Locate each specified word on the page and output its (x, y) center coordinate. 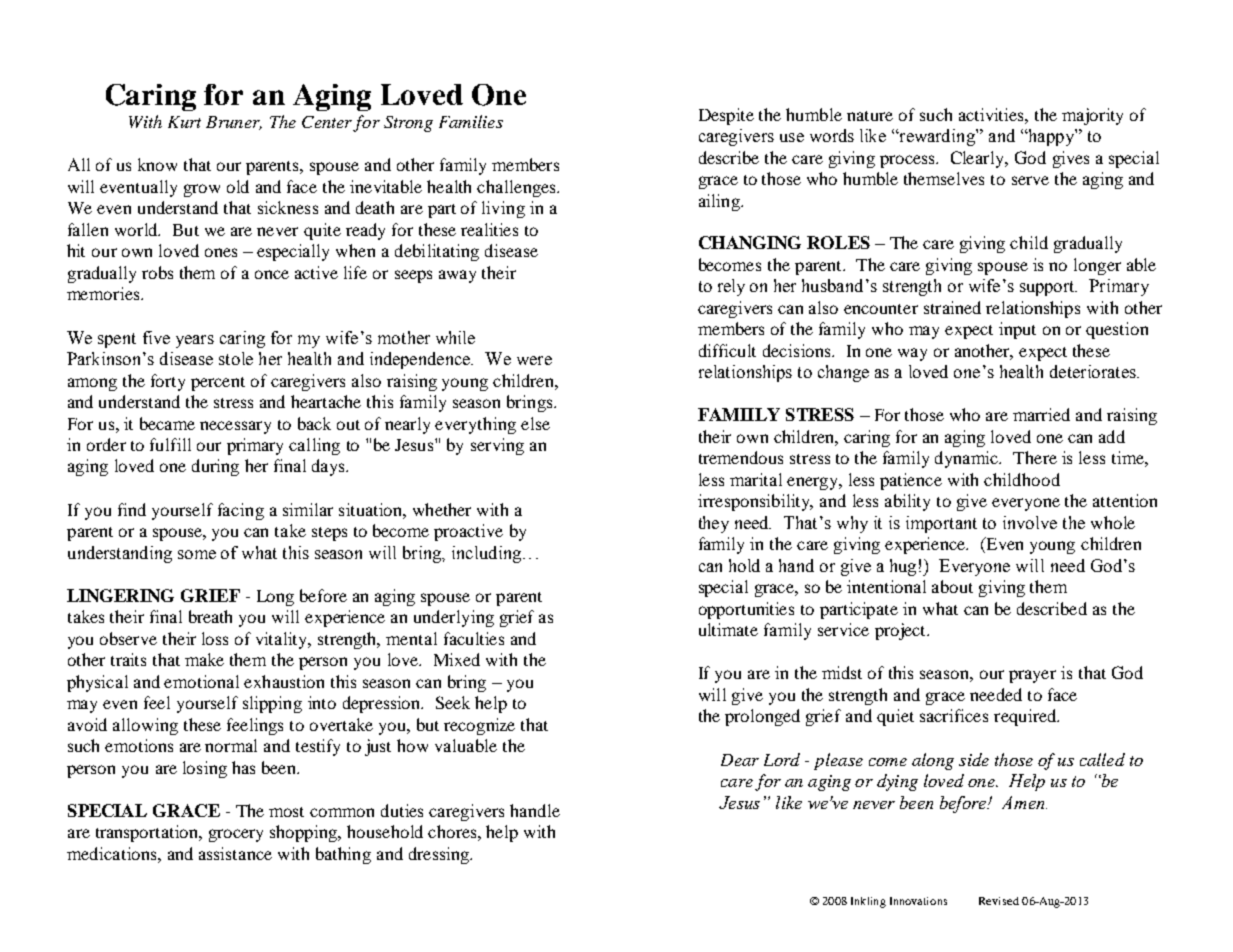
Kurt (184, 122)
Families (471, 121)
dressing (440, 855)
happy (1051, 137)
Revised (999, 901)
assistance (235, 853)
